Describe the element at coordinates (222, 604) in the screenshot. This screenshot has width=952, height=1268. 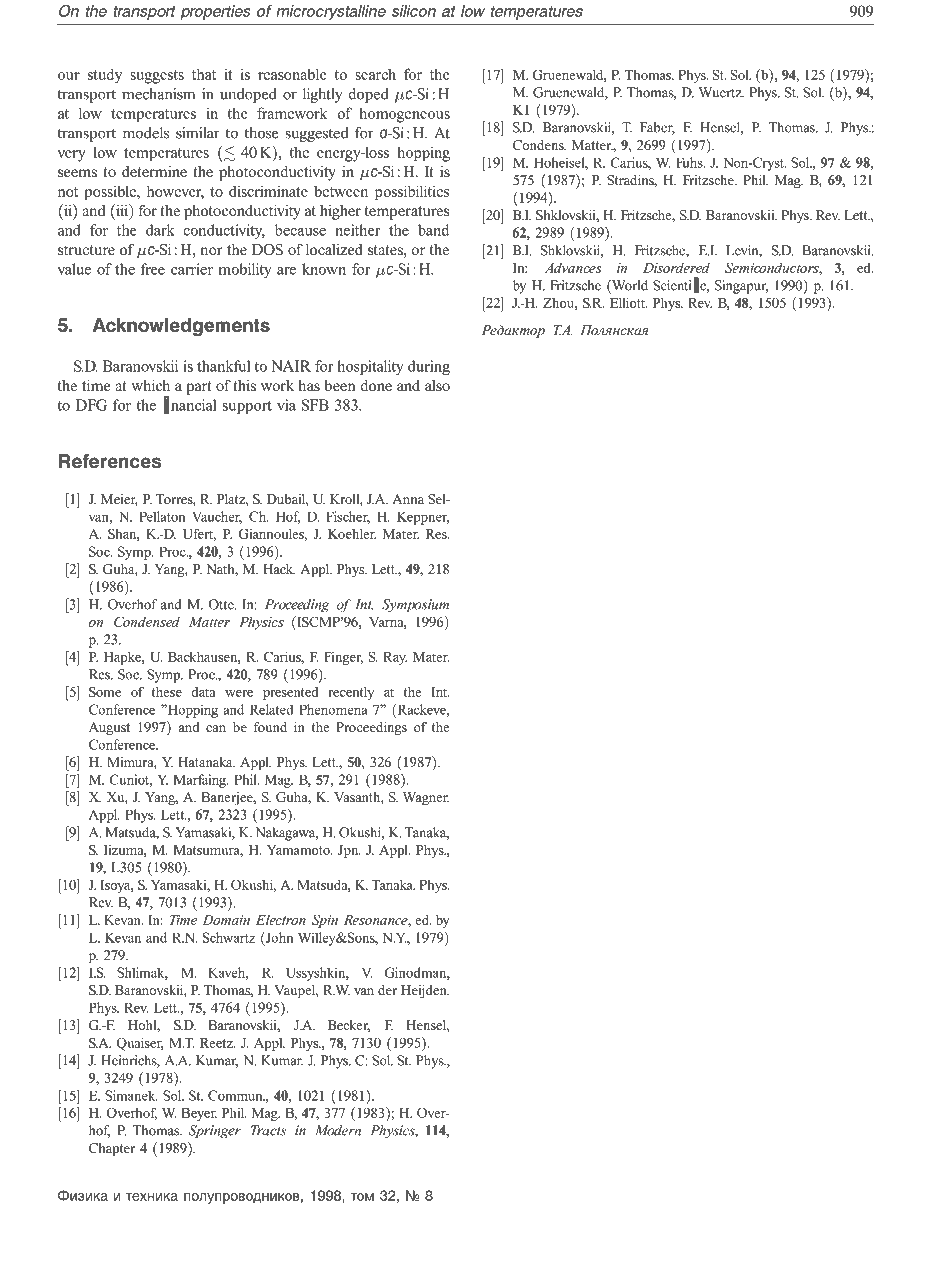
I see `Otte` at that location.
